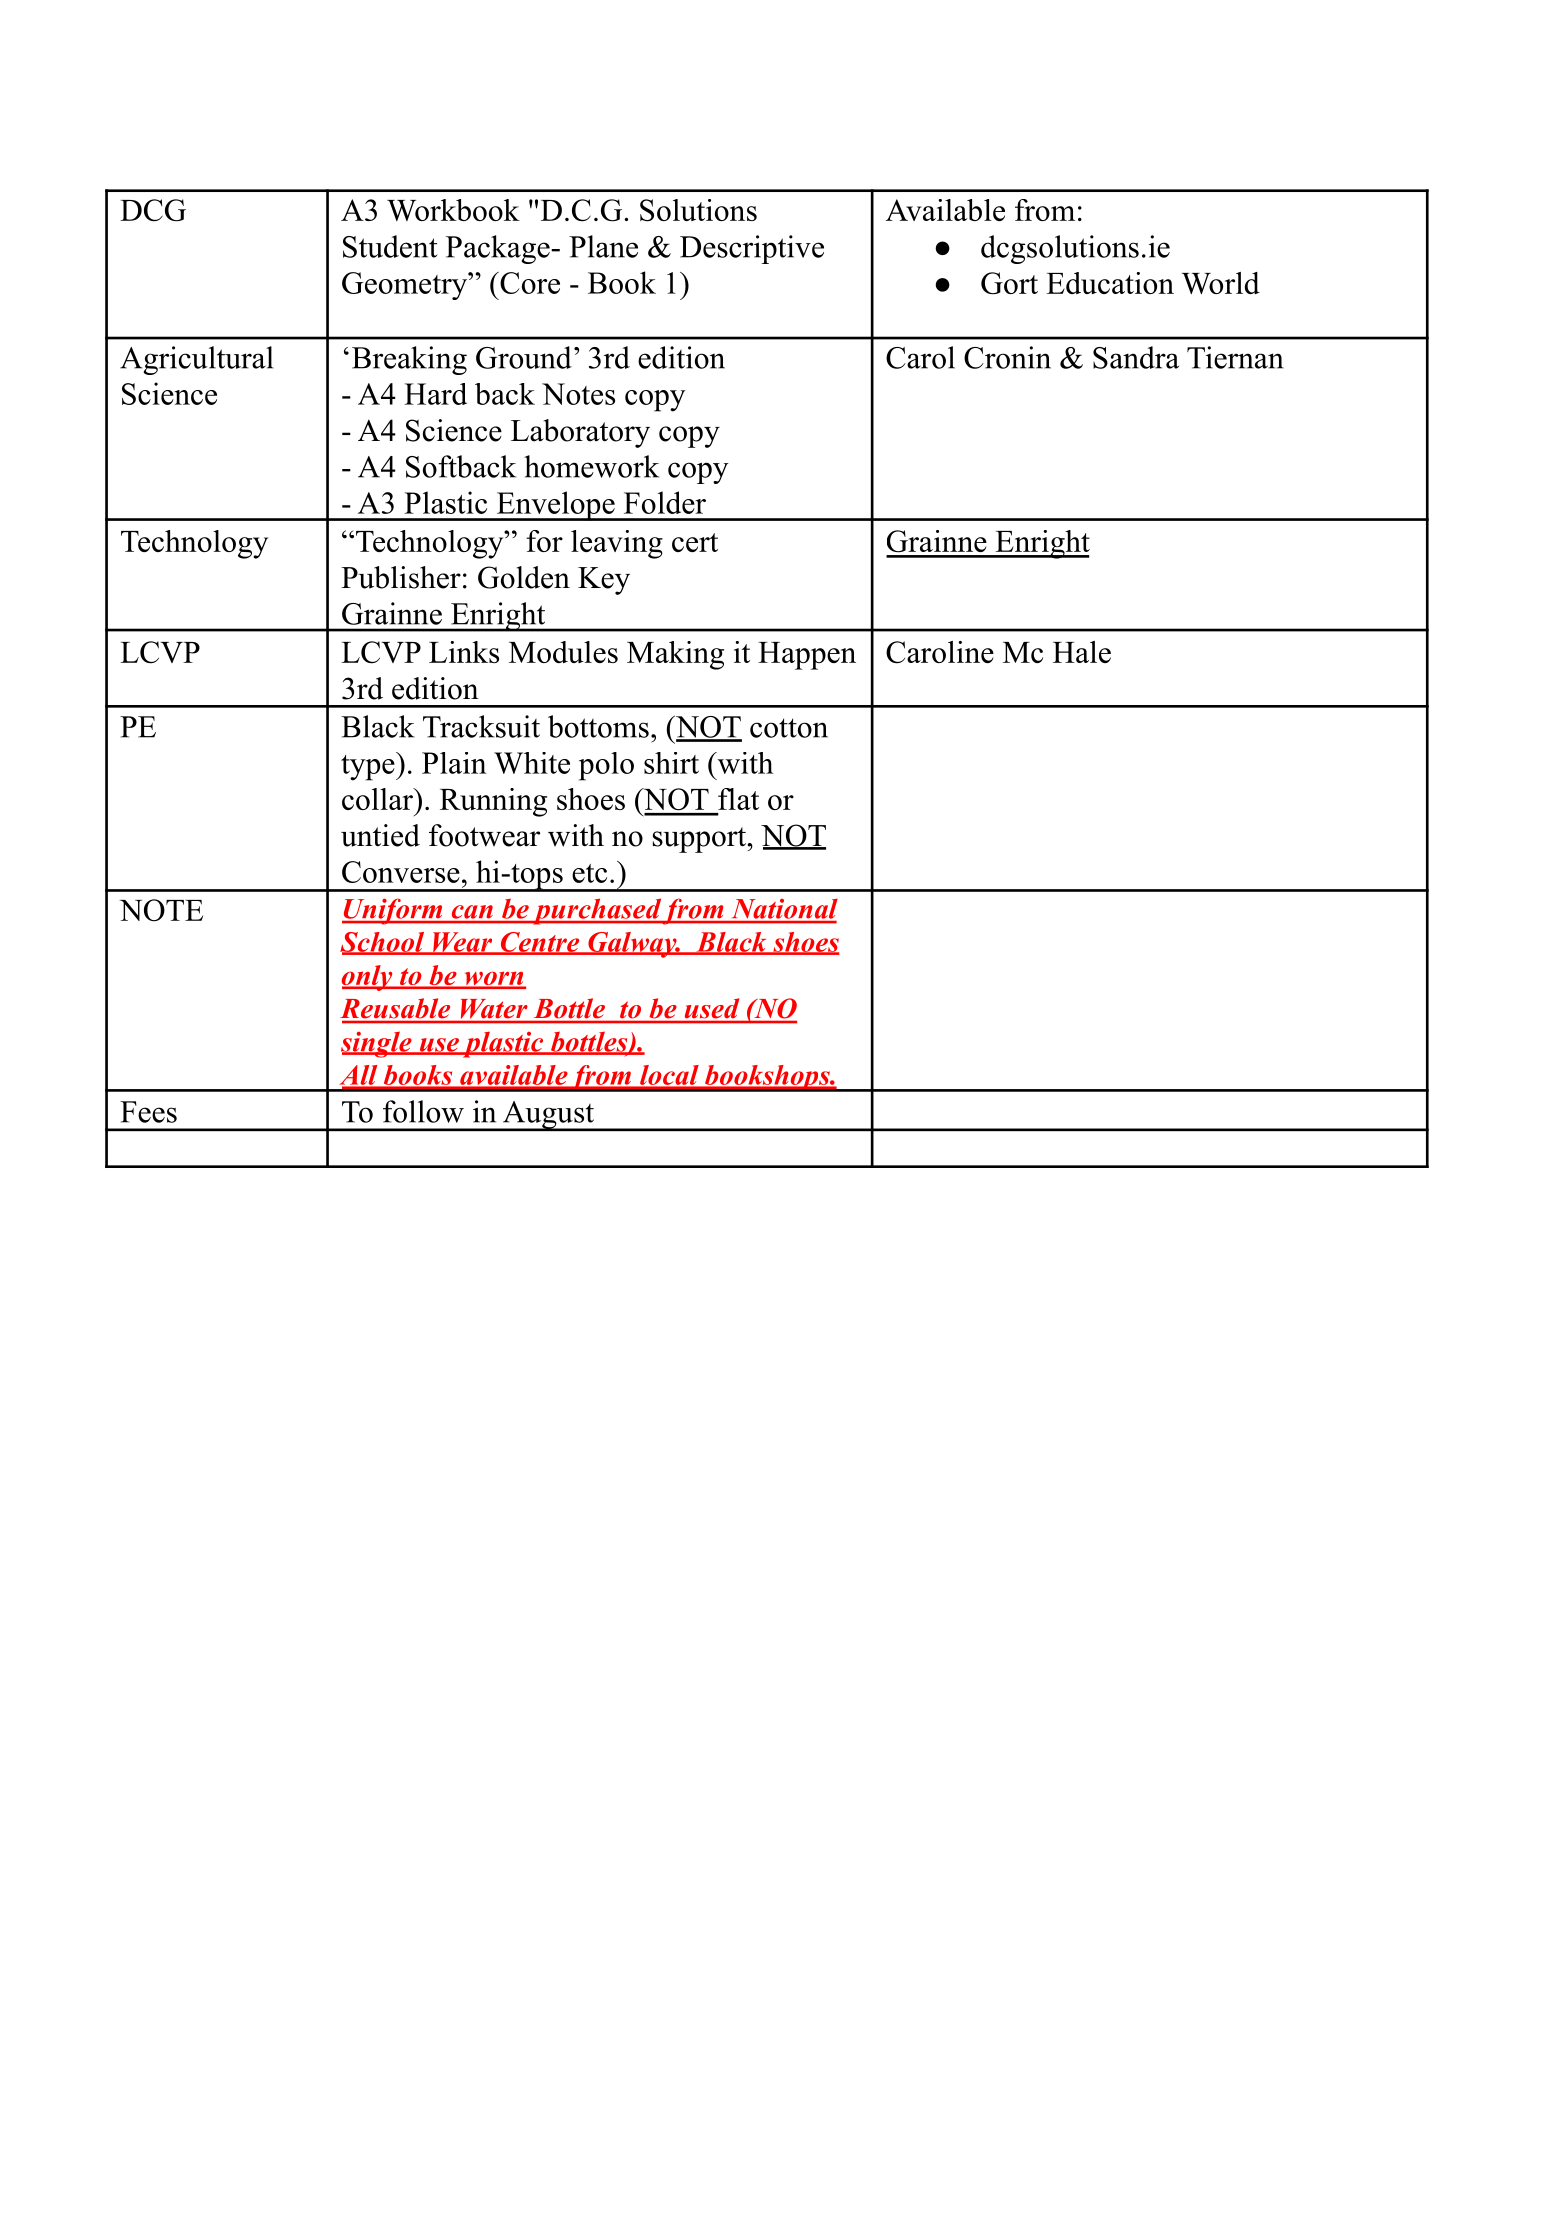 The image size is (1568, 2215). I want to click on Student, so click(390, 246).
